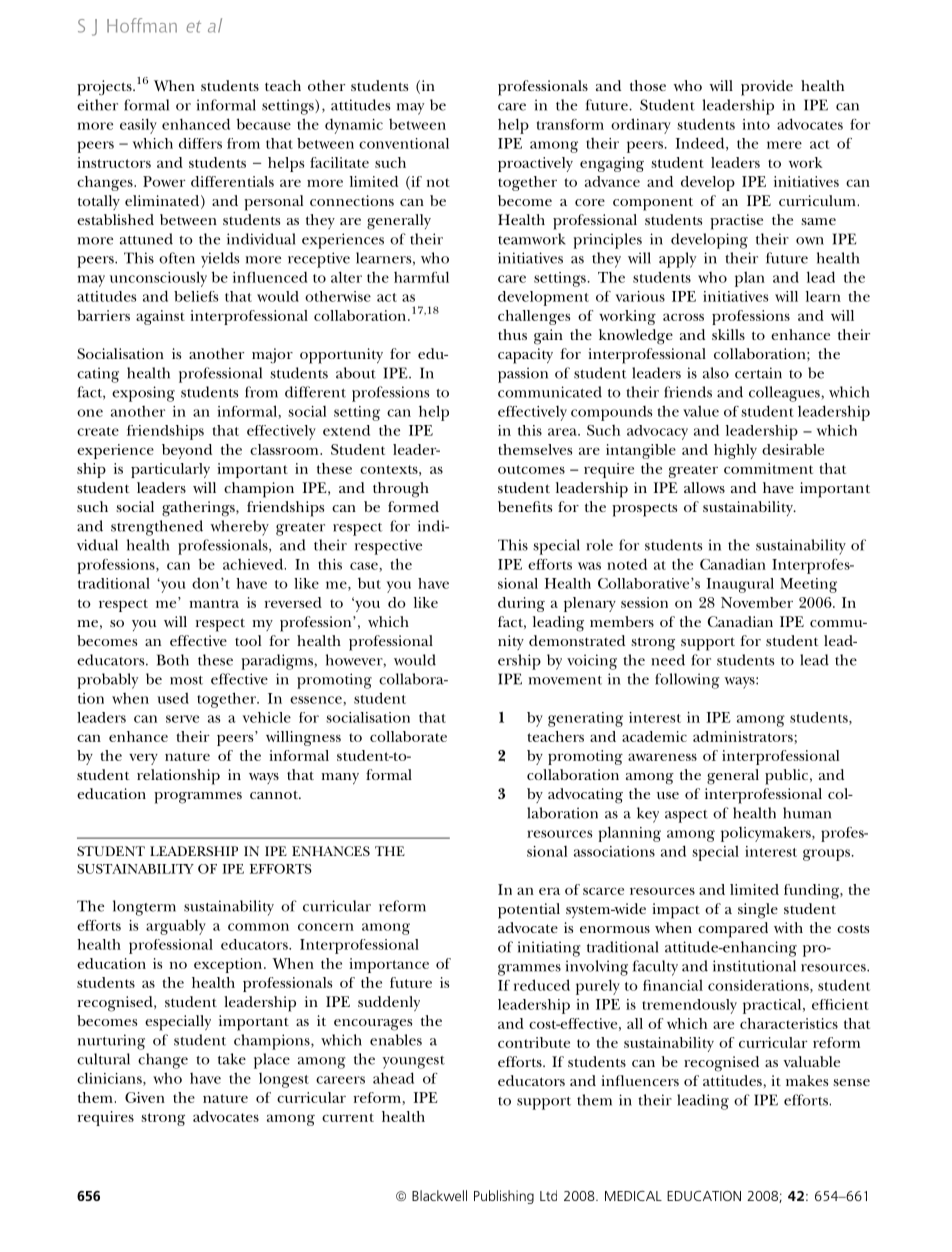 The height and width of the page is (1252, 952). Describe the element at coordinates (512, 334) in the page. I see `thus` at that location.
